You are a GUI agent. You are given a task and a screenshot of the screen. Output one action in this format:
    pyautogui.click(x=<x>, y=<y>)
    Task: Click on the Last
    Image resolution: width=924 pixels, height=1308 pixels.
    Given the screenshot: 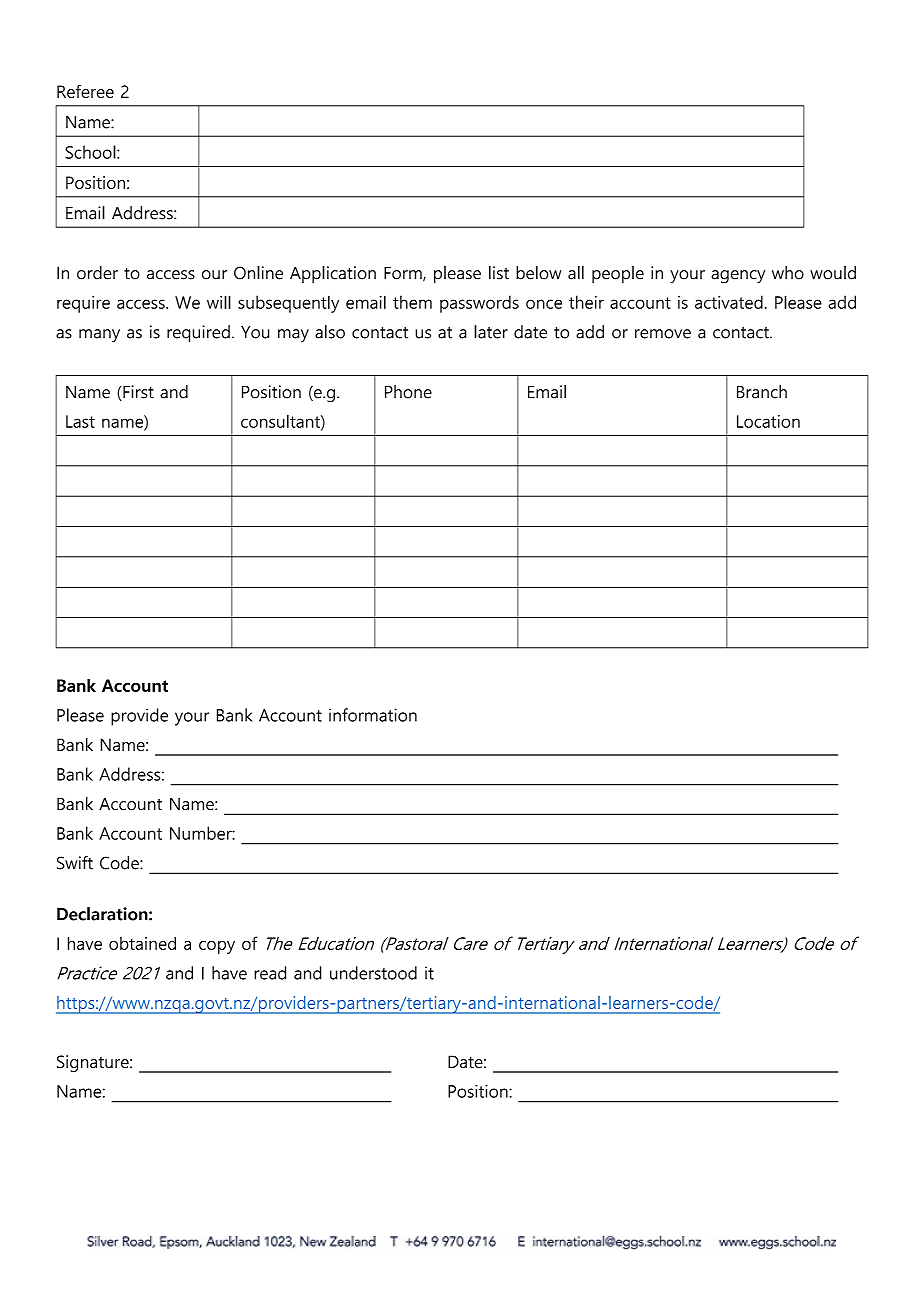 What is the action you would take?
    pyautogui.click(x=80, y=421)
